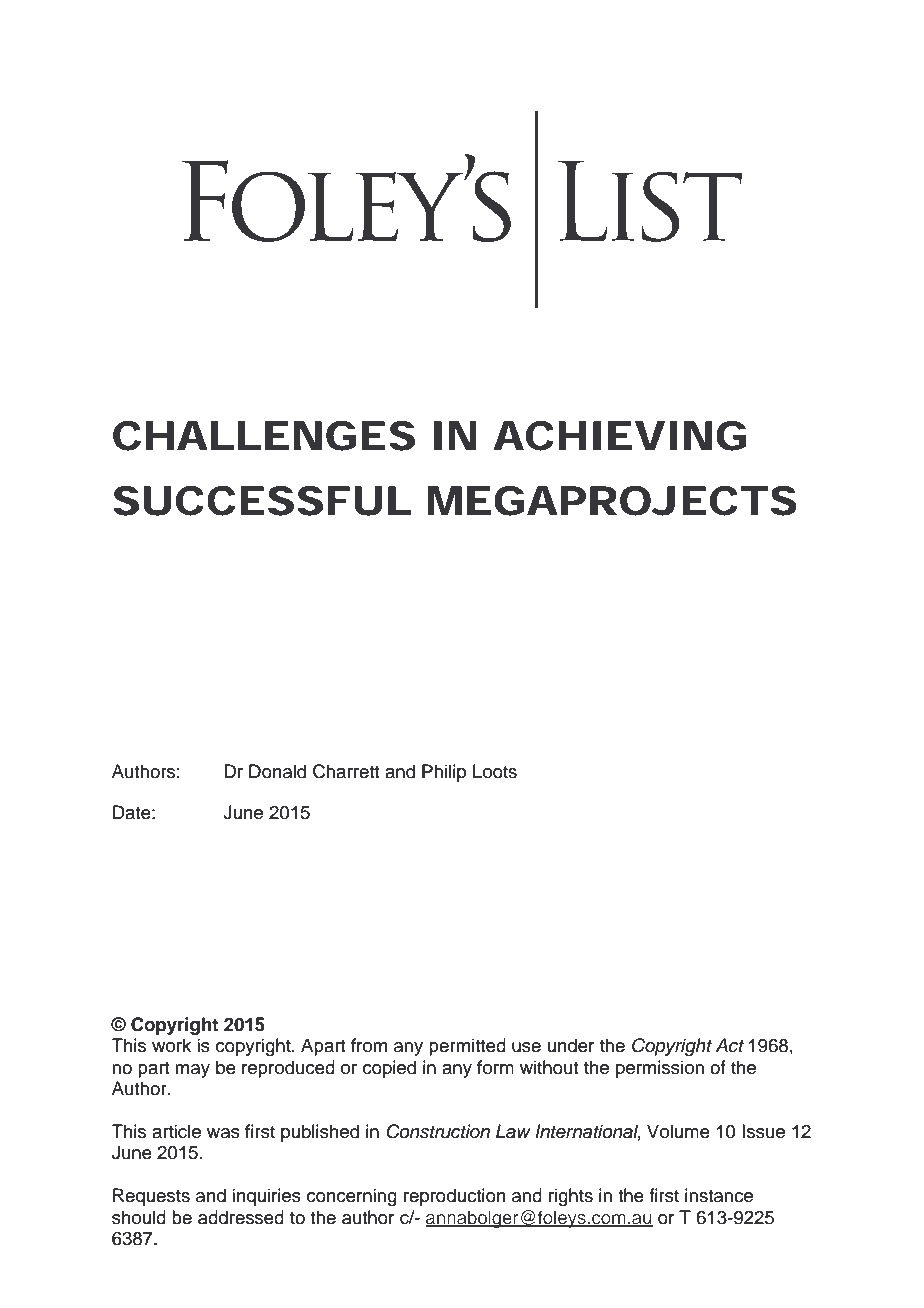  I want to click on Philip, so click(444, 773).
